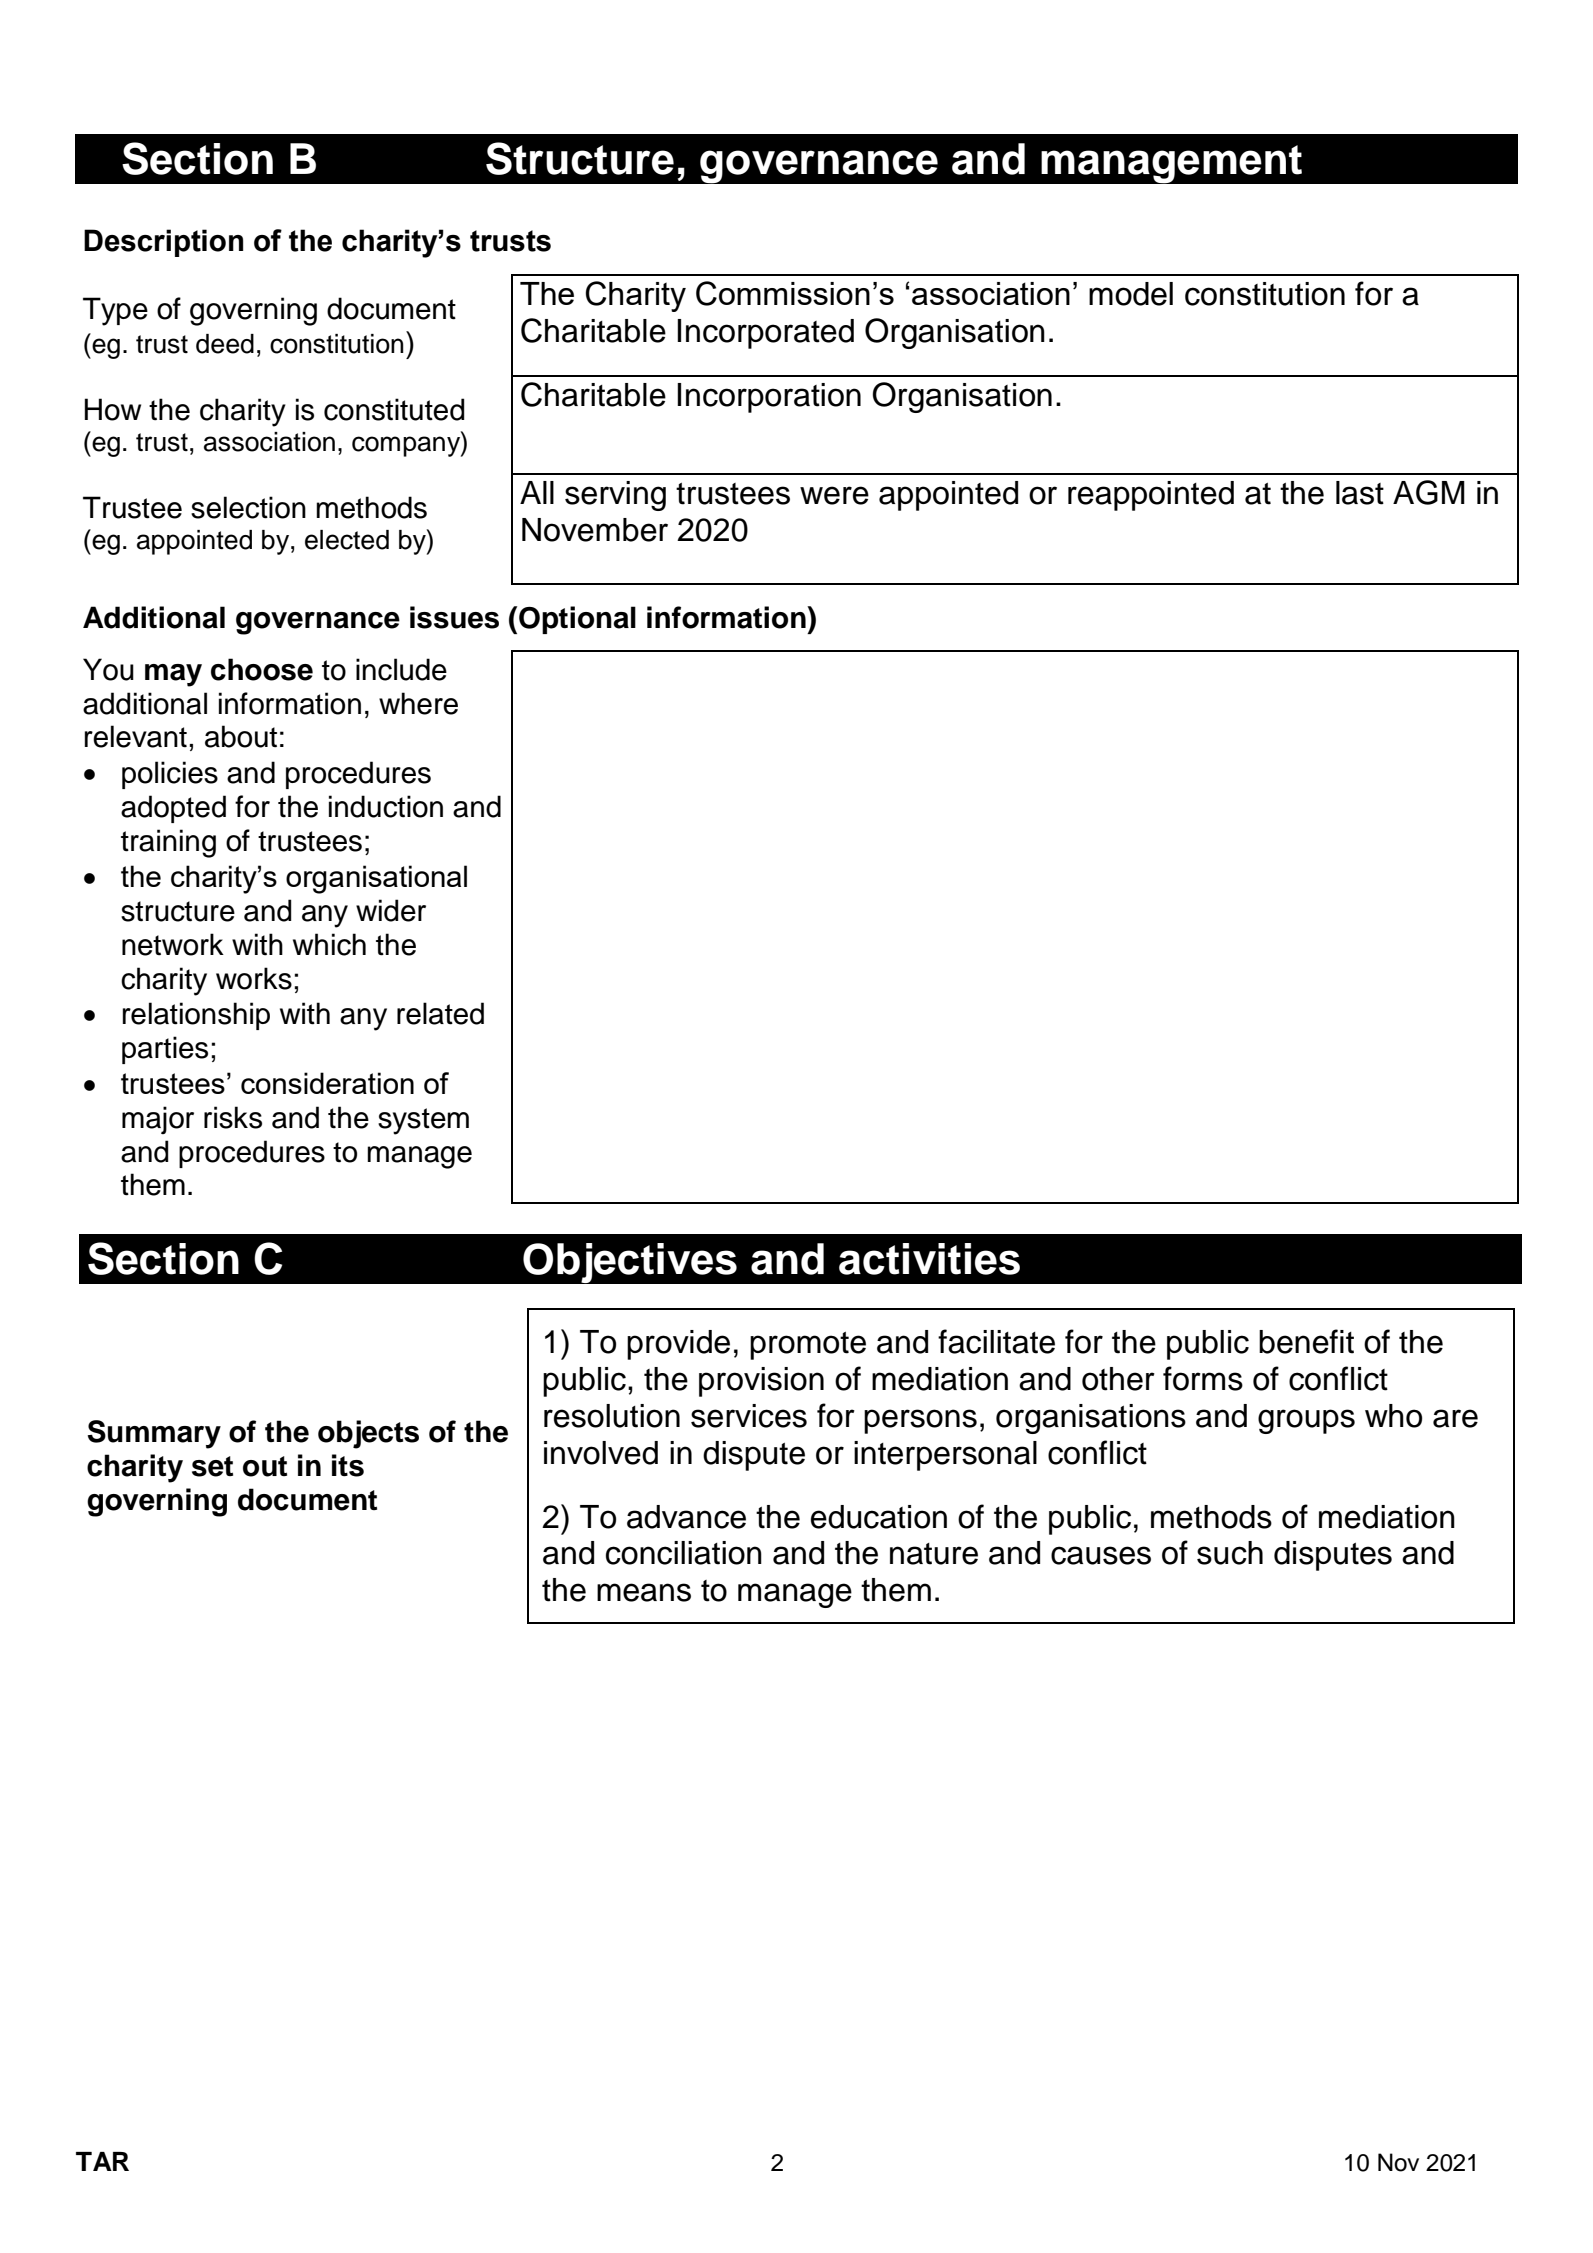 The width and height of the screenshot is (1593, 2253). What do you see at coordinates (577, 620) in the screenshot?
I see `Optional` at bounding box center [577, 620].
